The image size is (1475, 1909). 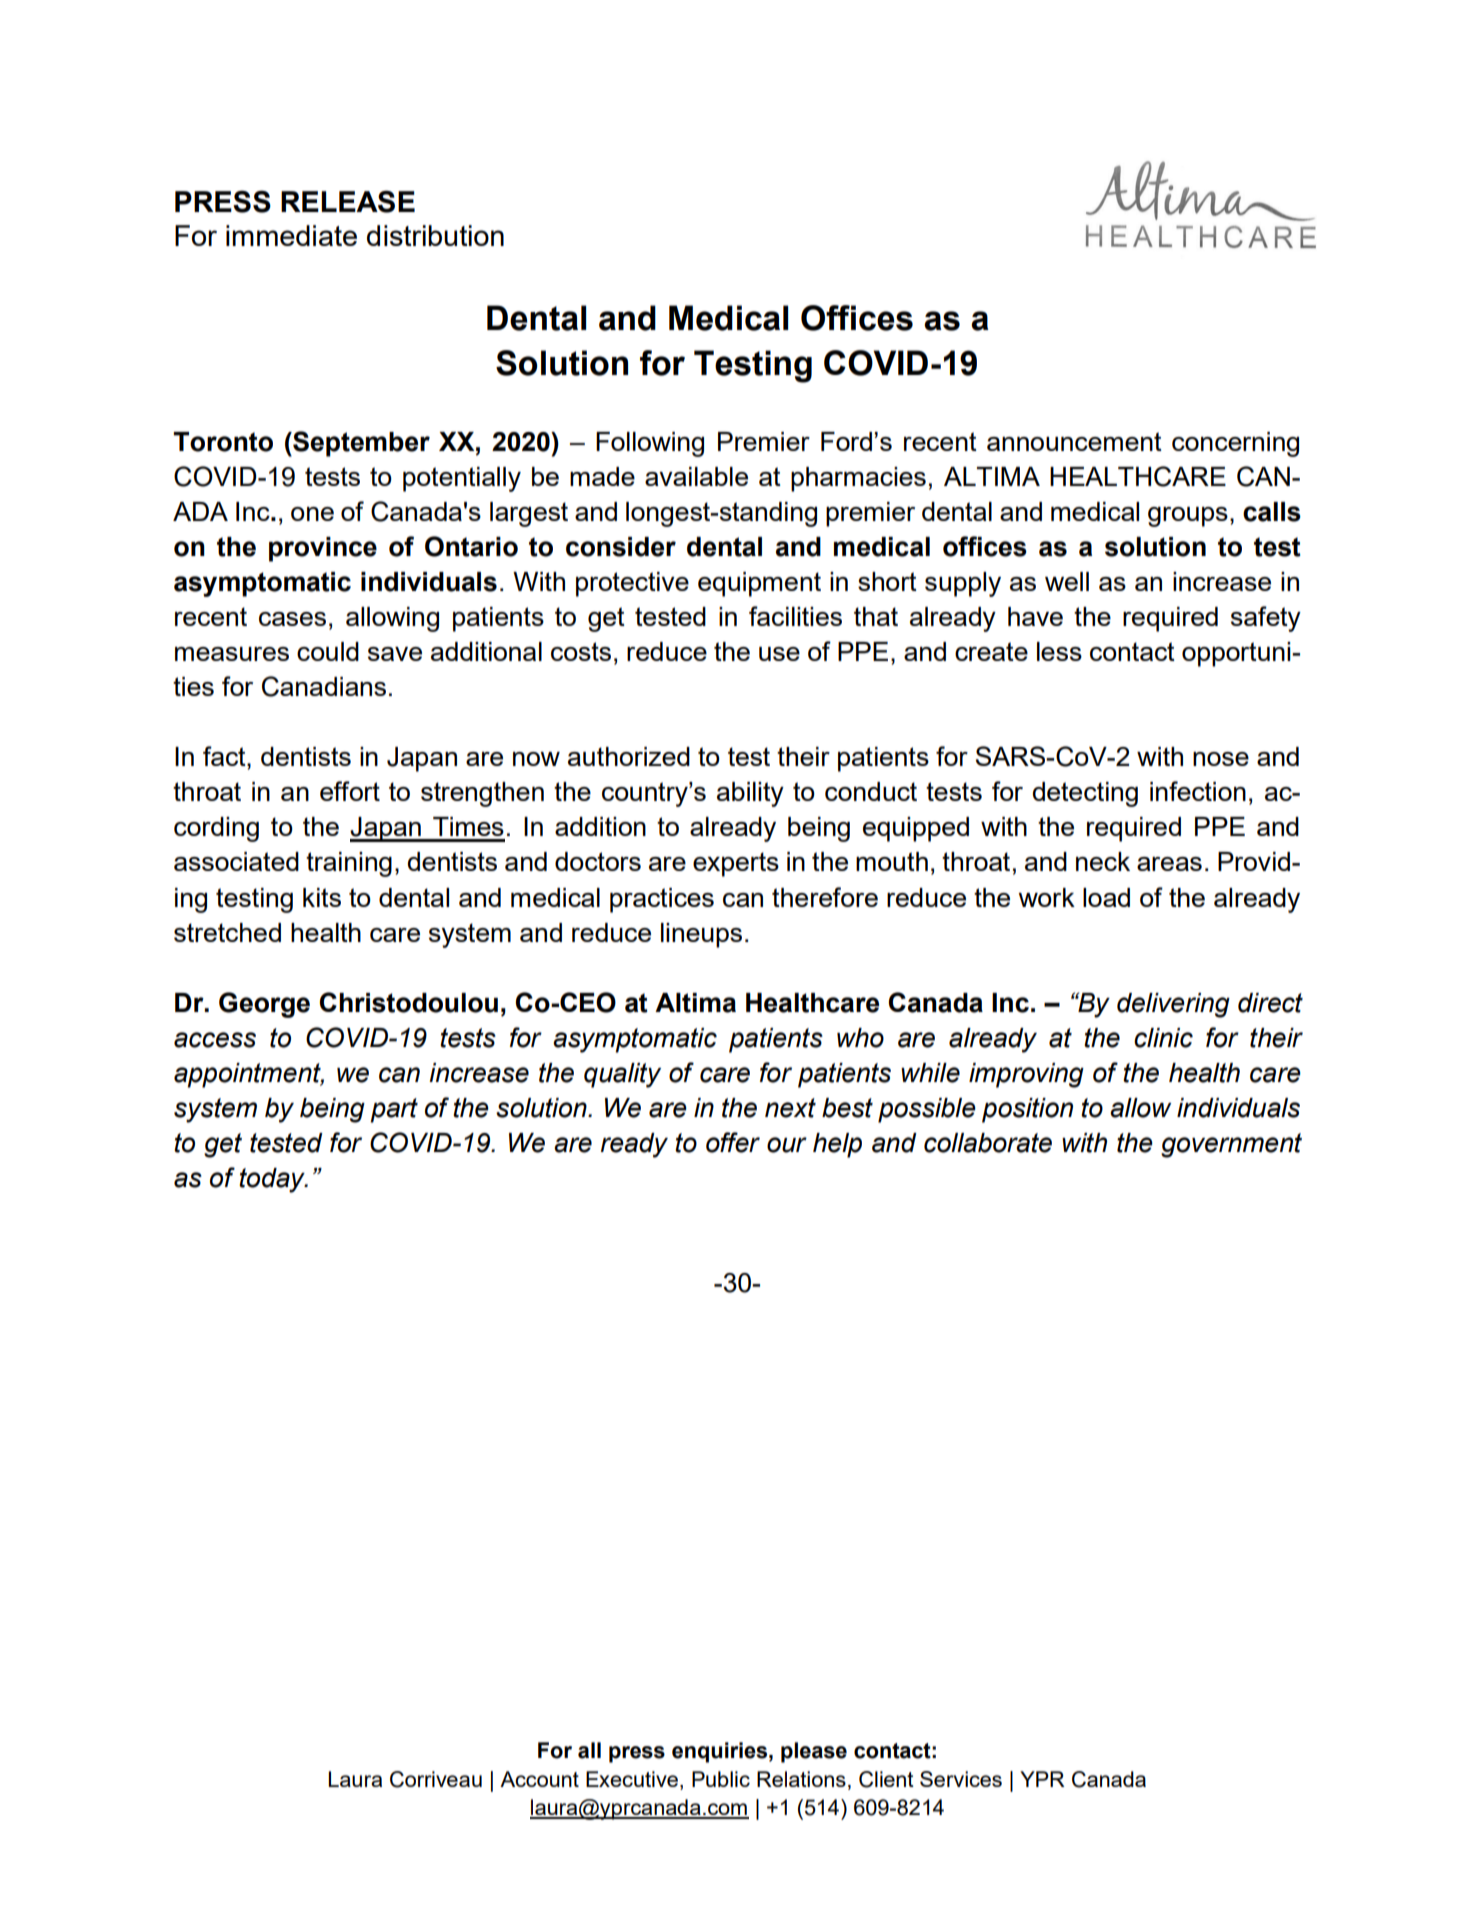 What do you see at coordinates (721, 1779) in the page?
I see `Public` at bounding box center [721, 1779].
